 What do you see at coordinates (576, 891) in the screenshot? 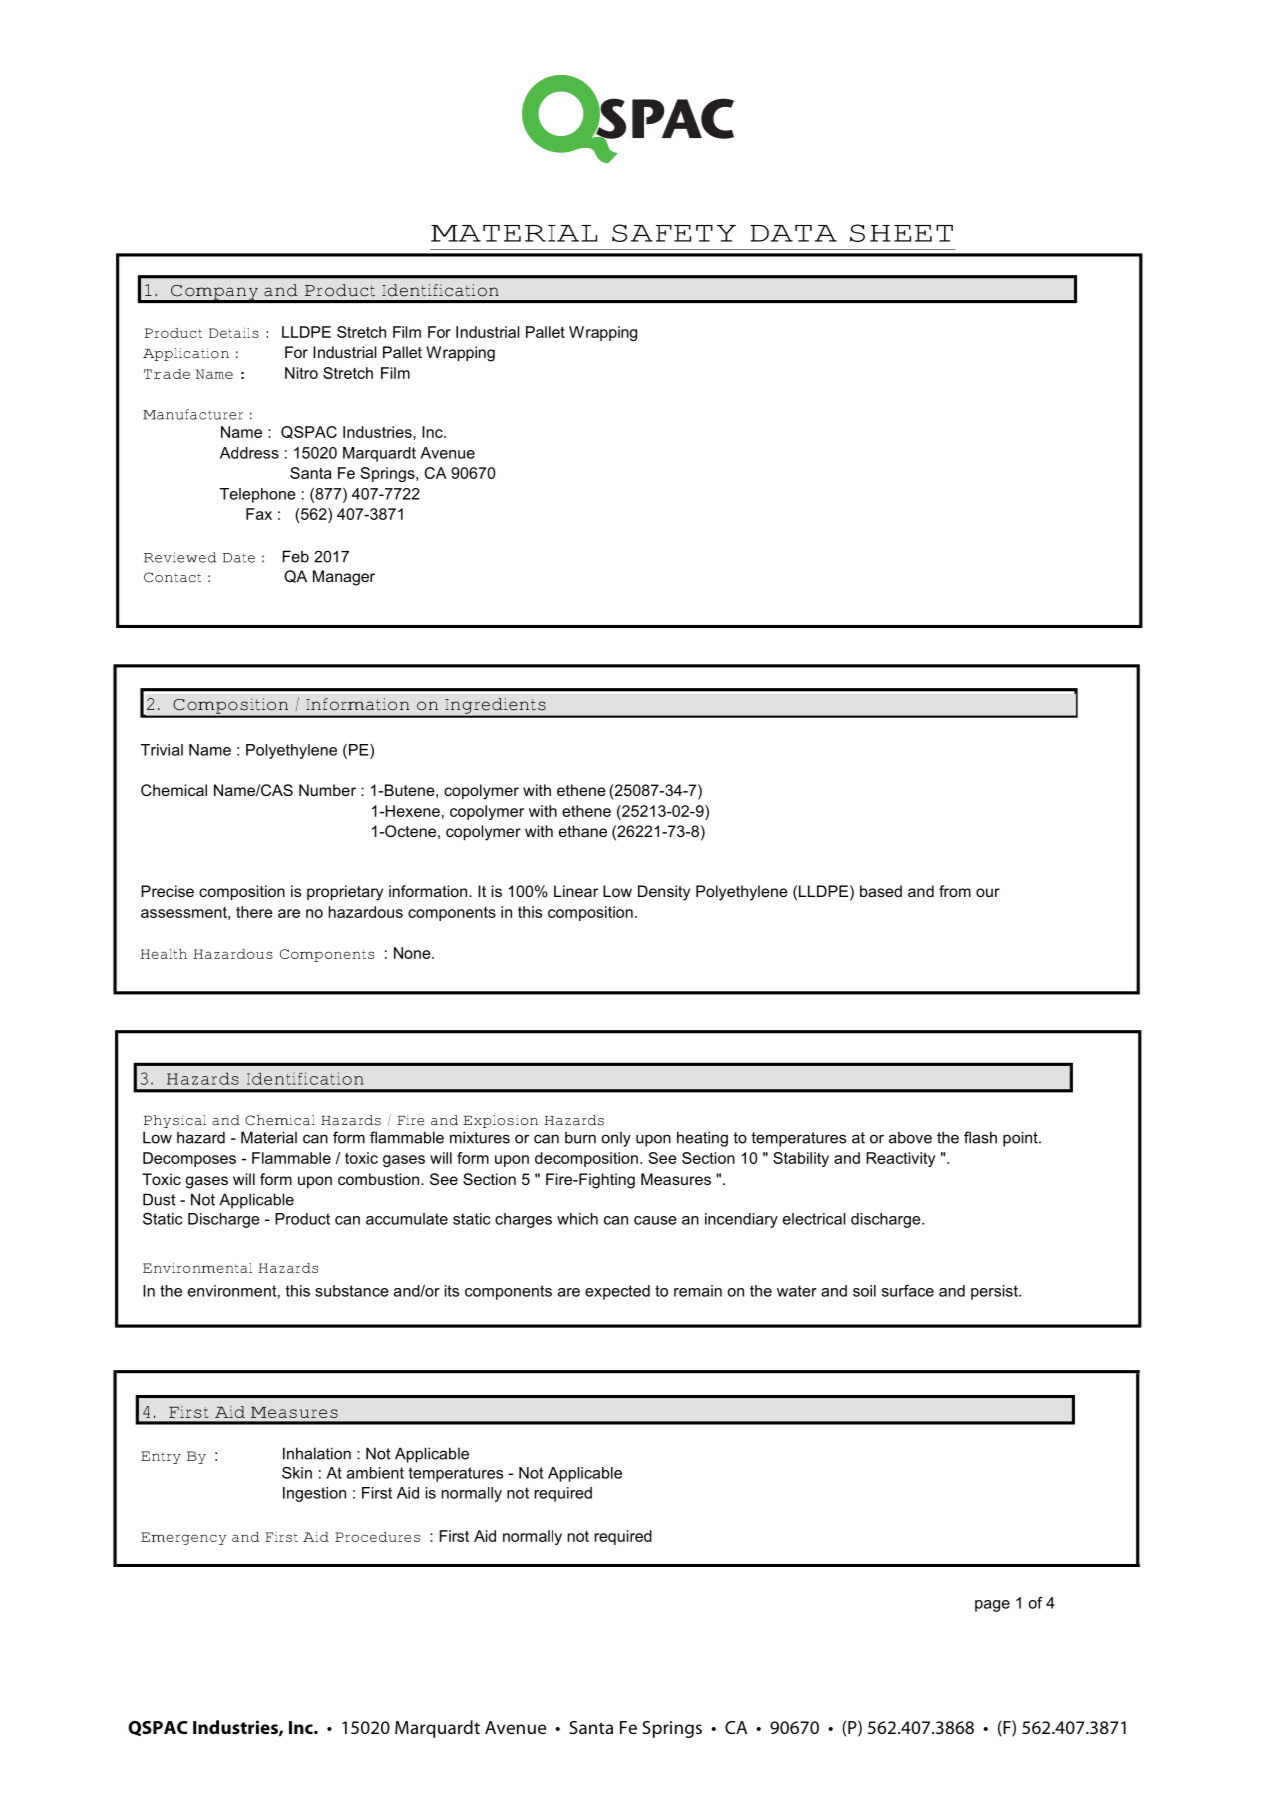
I see `Linear` at bounding box center [576, 891].
